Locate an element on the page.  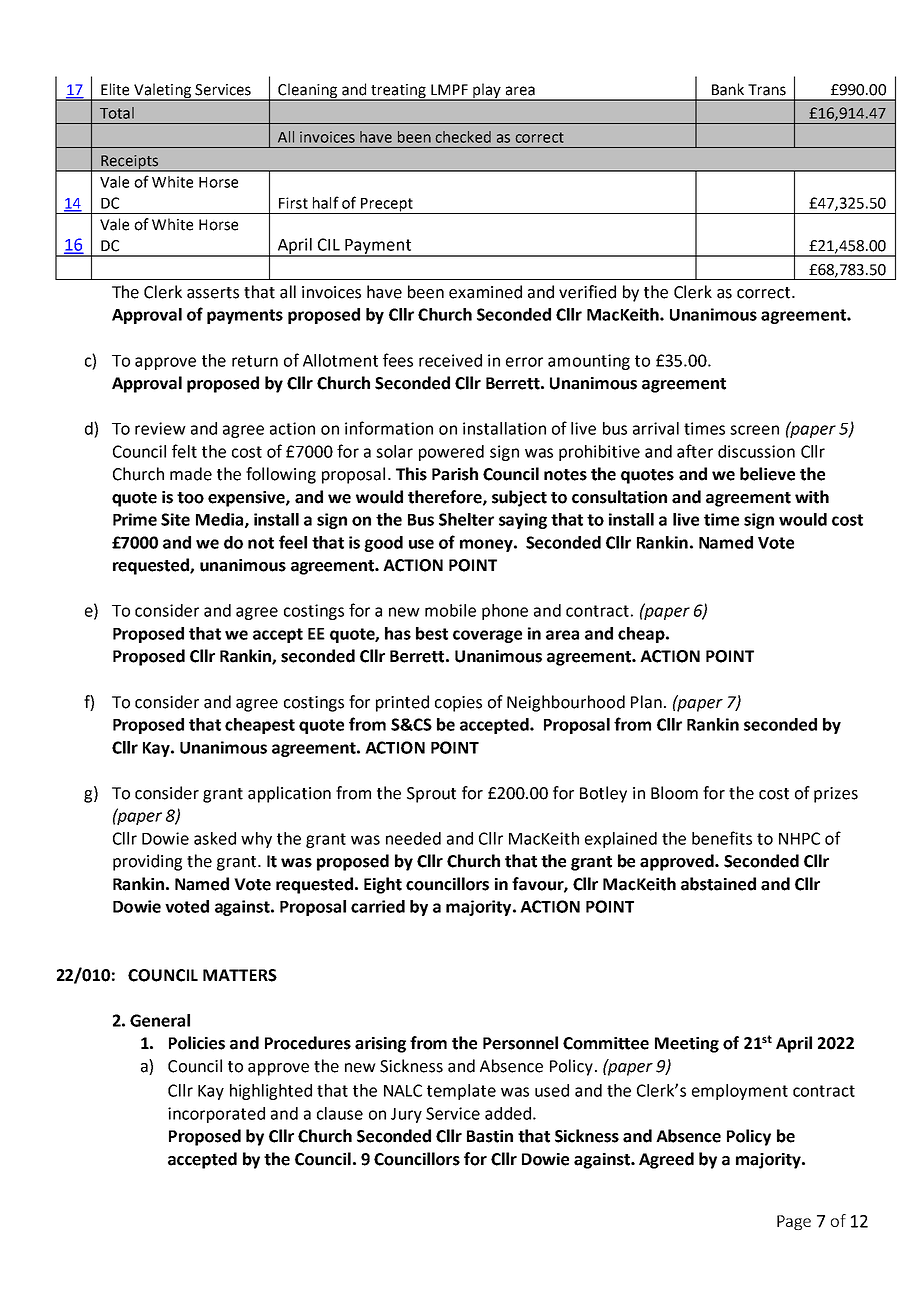
coverage is located at coordinates (487, 636).
